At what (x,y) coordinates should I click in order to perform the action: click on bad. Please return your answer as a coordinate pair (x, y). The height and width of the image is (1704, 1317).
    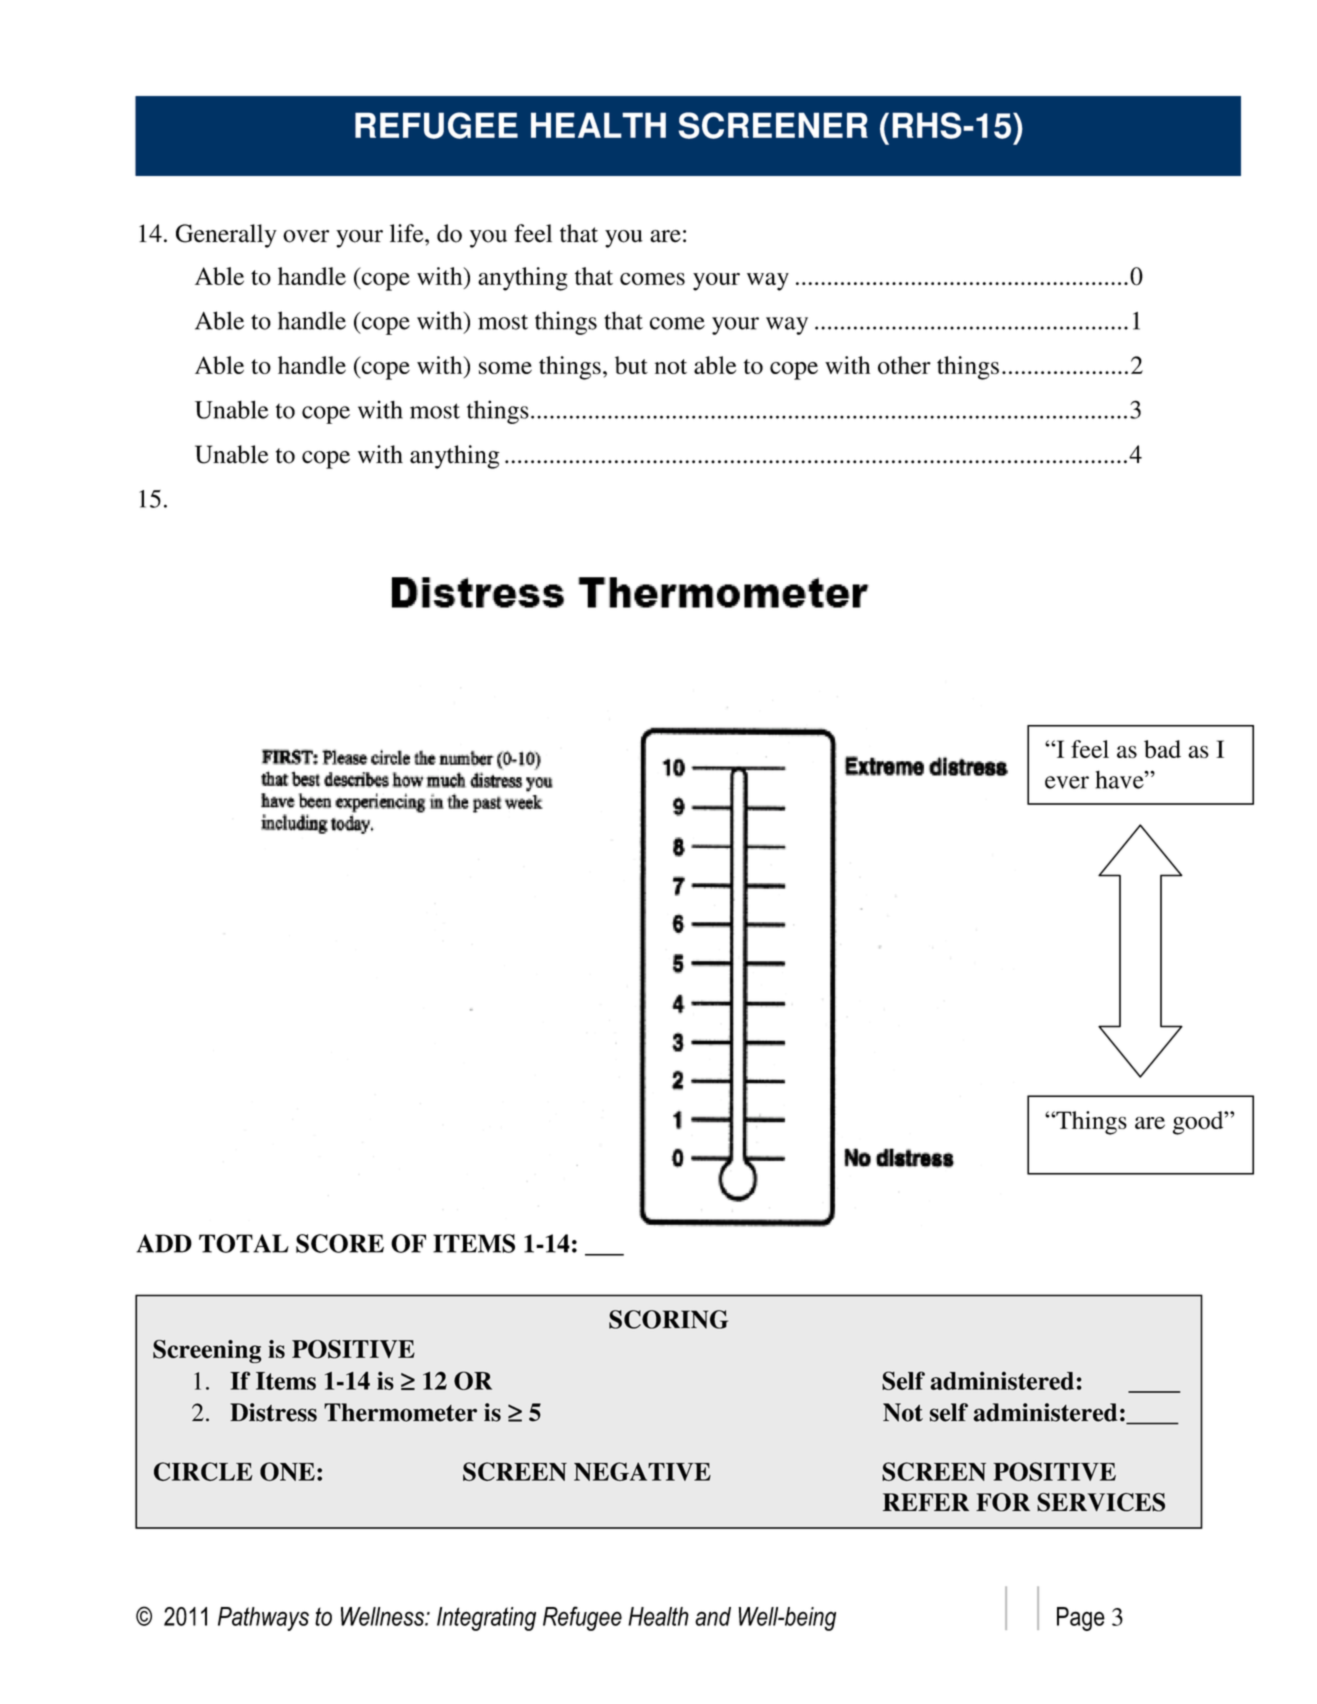
    Looking at the image, I should click on (1162, 749).
